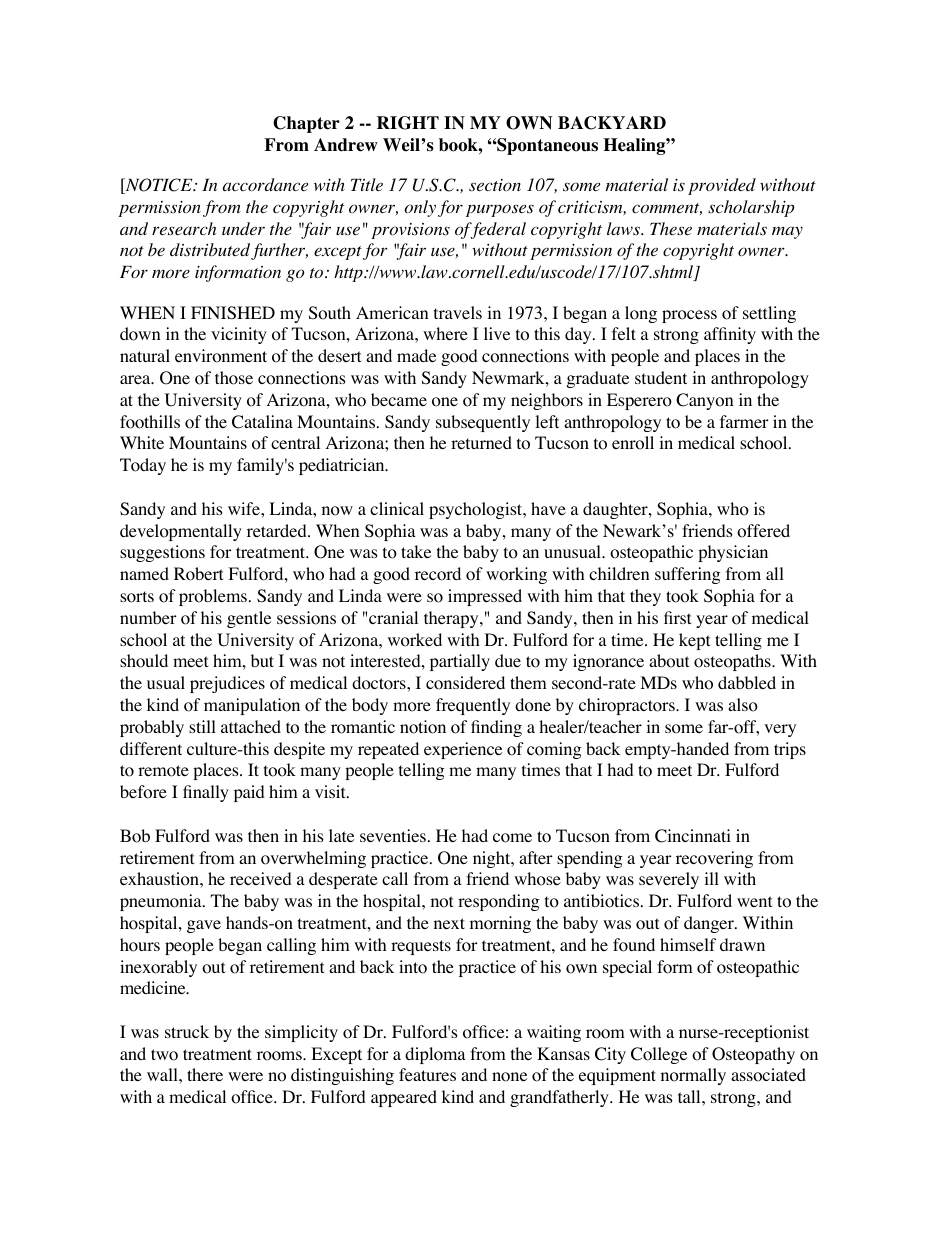  I want to click on night, so click(493, 859).
